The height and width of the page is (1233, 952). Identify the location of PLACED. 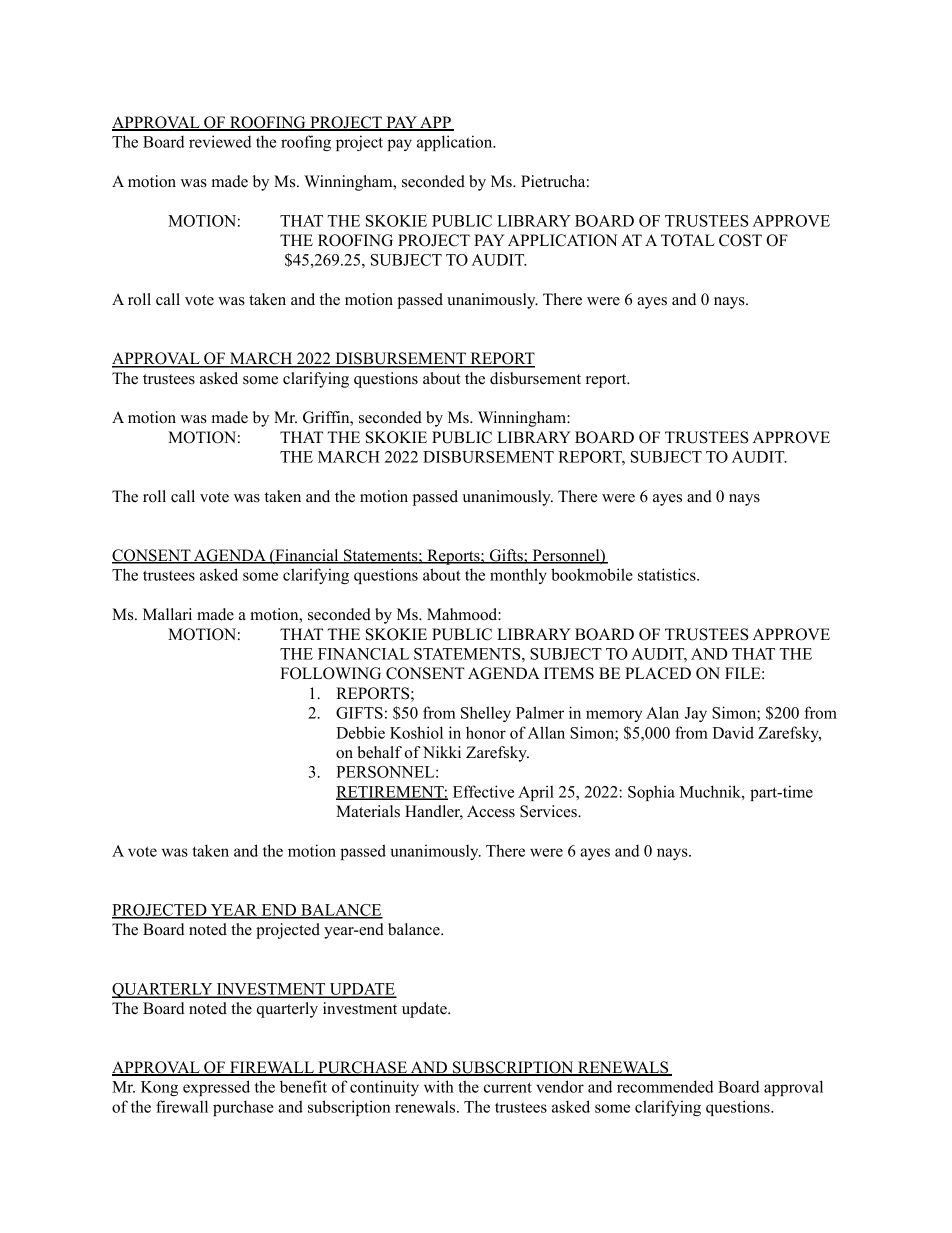
(658, 673).
